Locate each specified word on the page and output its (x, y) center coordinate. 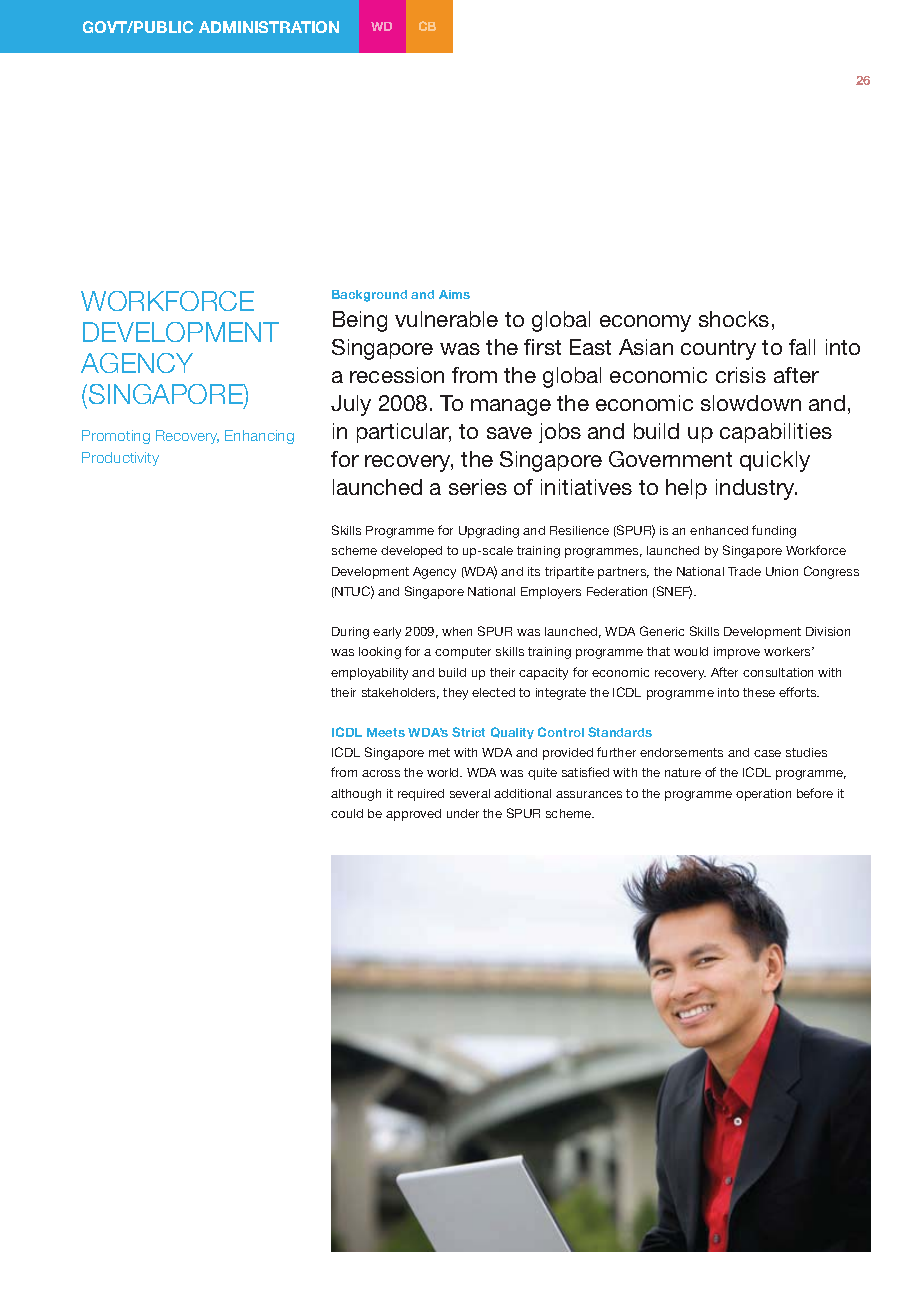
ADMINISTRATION (269, 27)
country (718, 350)
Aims (454, 294)
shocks (734, 319)
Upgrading (489, 532)
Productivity (120, 459)
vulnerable (446, 319)
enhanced (719, 530)
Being (360, 321)
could (347, 813)
